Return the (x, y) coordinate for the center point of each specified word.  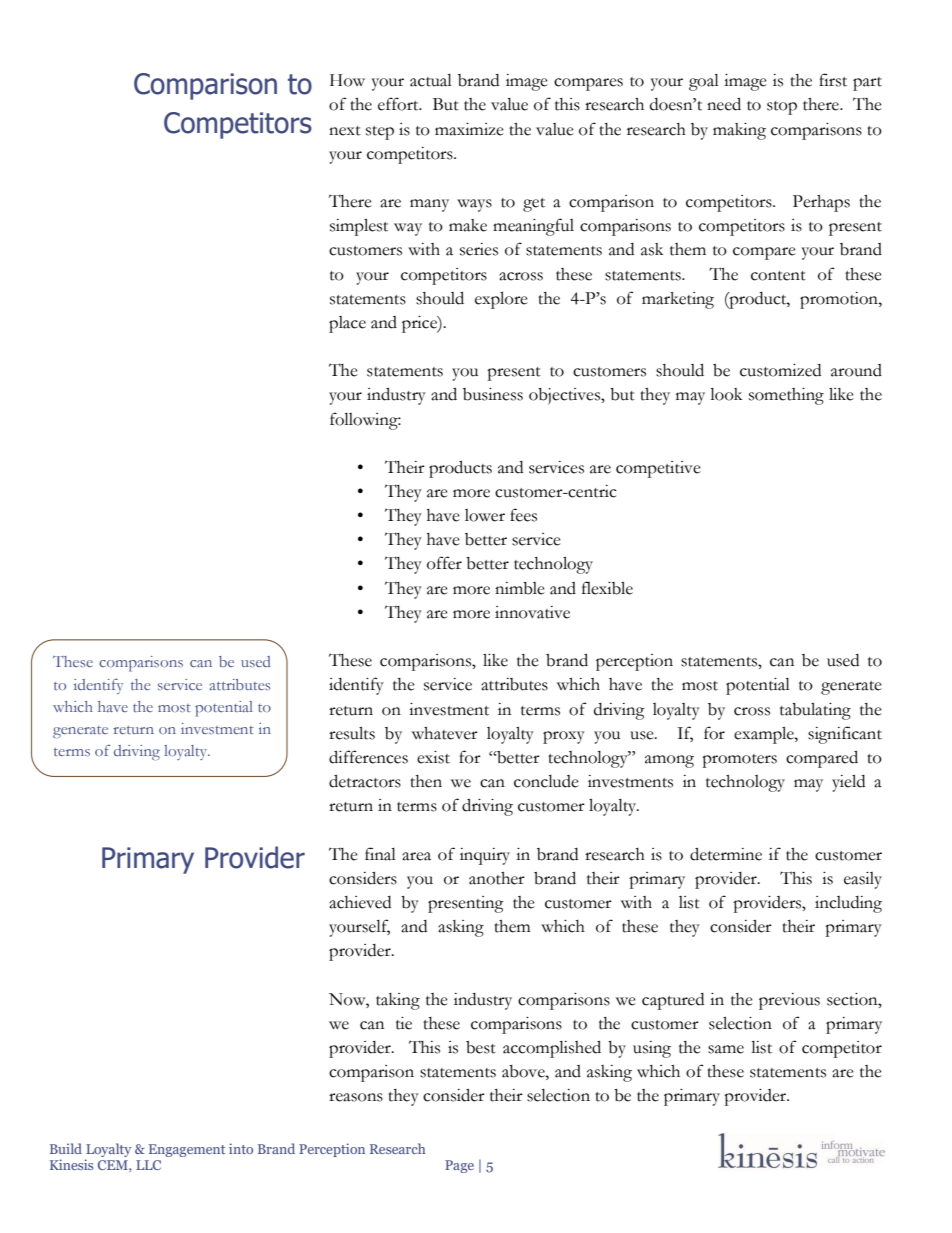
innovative (532, 612)
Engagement (187, 1150)
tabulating (815, 711)
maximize (469, 129)
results (352, 733)
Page (459, 1166)
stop (782, 108)
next (345, 131)
